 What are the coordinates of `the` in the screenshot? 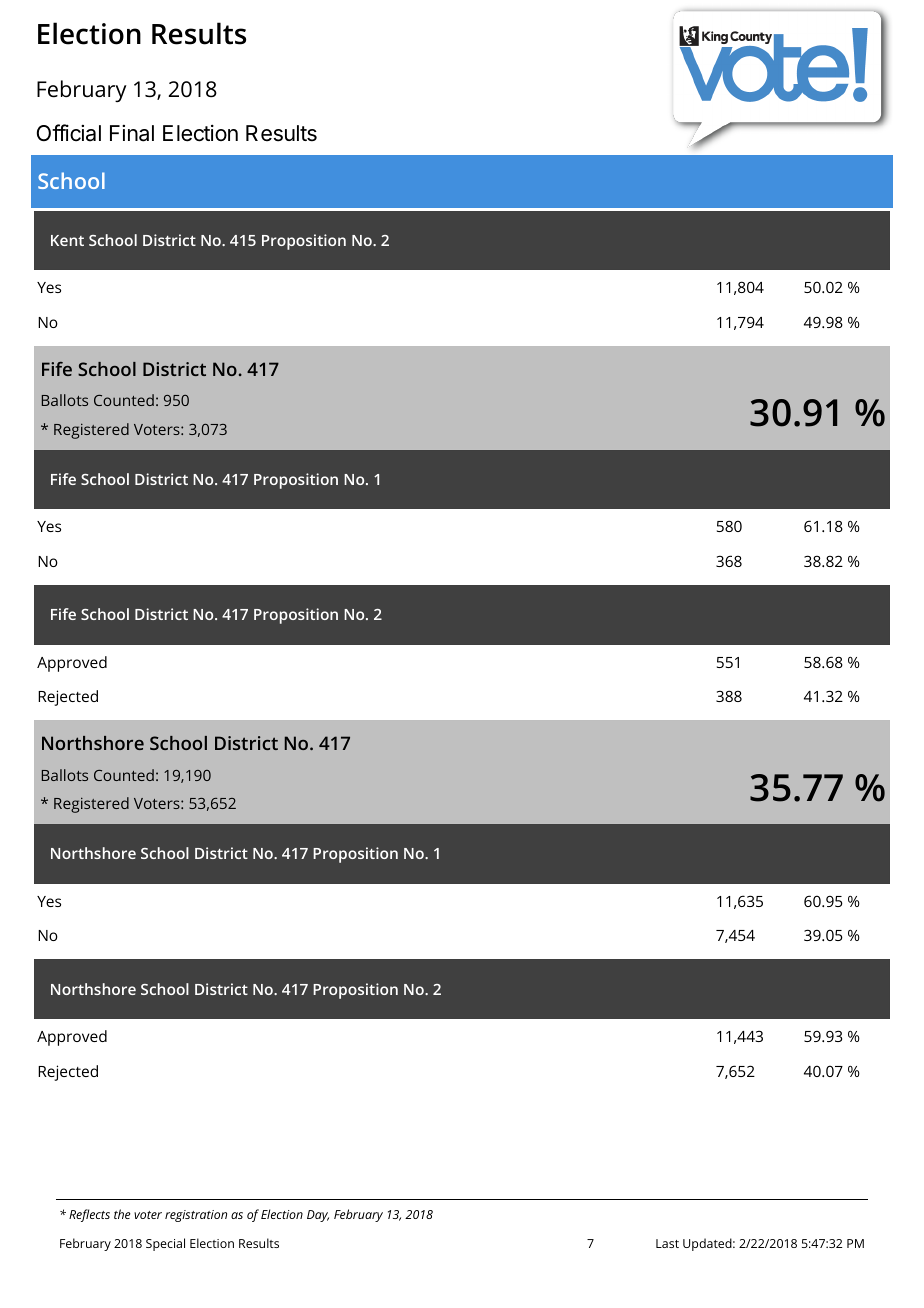 It's located at (122, 1214).
